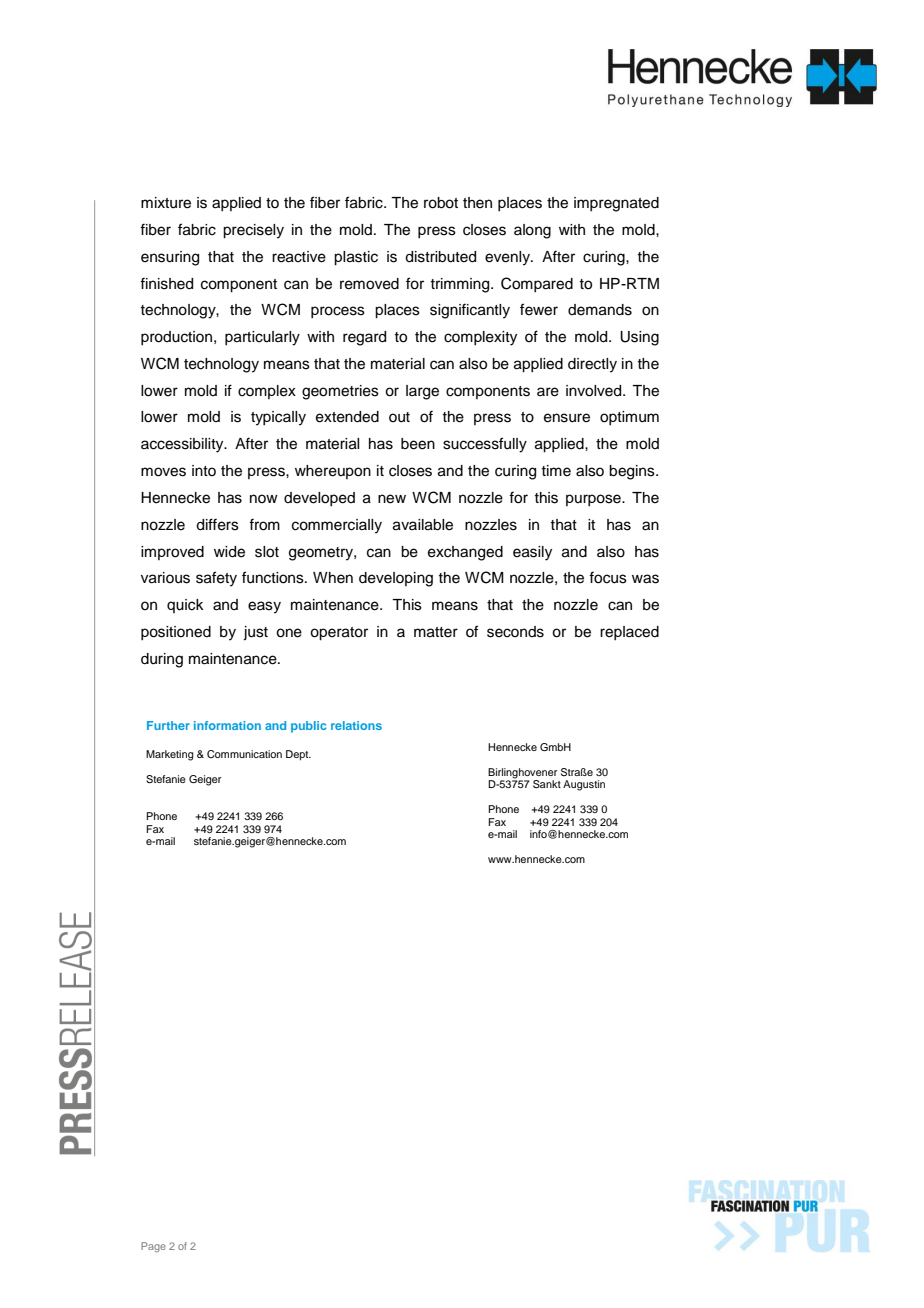 The image size is (924, 1308). I want to click on Page, so click(153, 1247).
